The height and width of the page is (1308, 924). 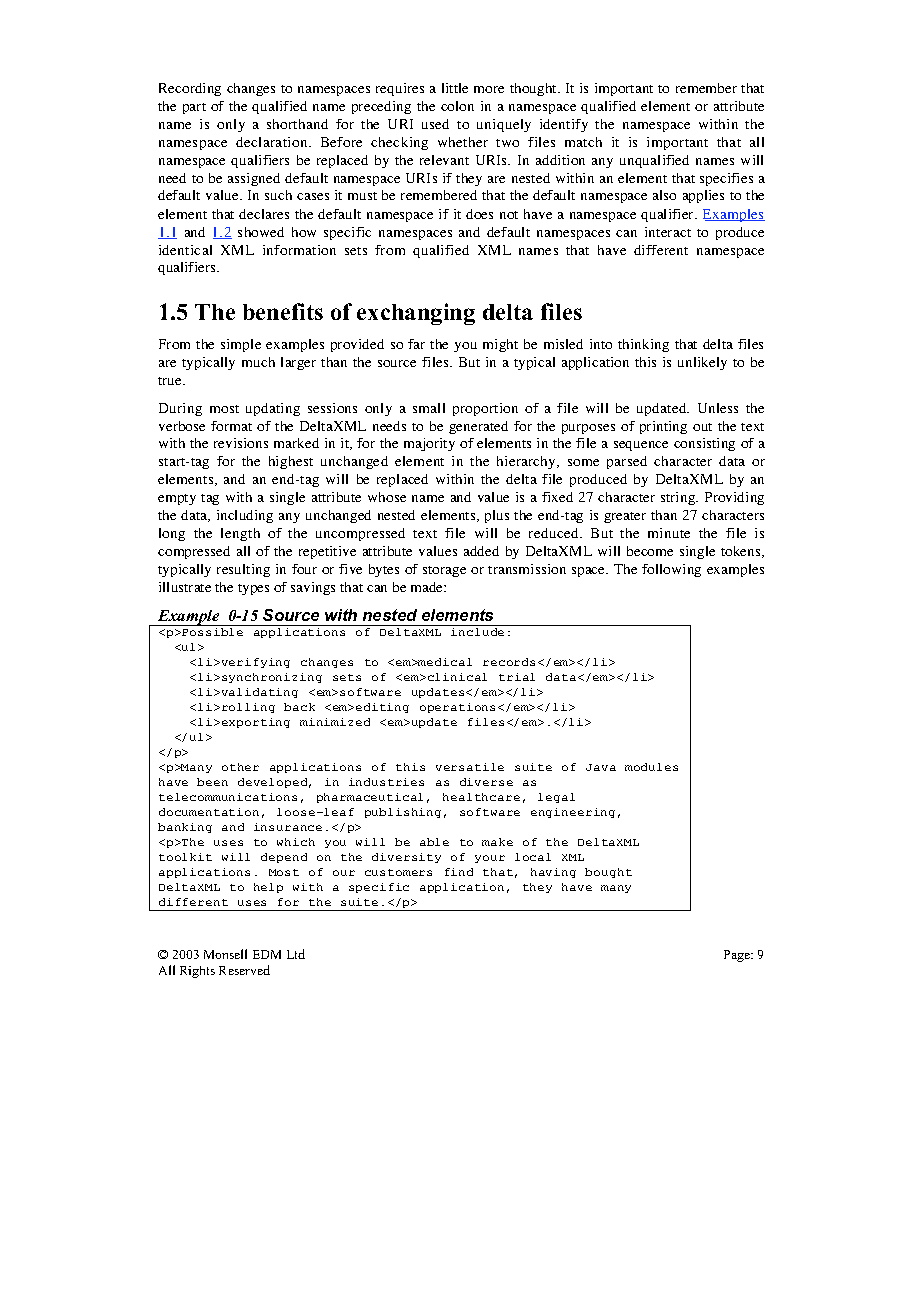 What do you see at coordinates (459, 872) in the page?
I see `find` at bounding box center [459, 872].
